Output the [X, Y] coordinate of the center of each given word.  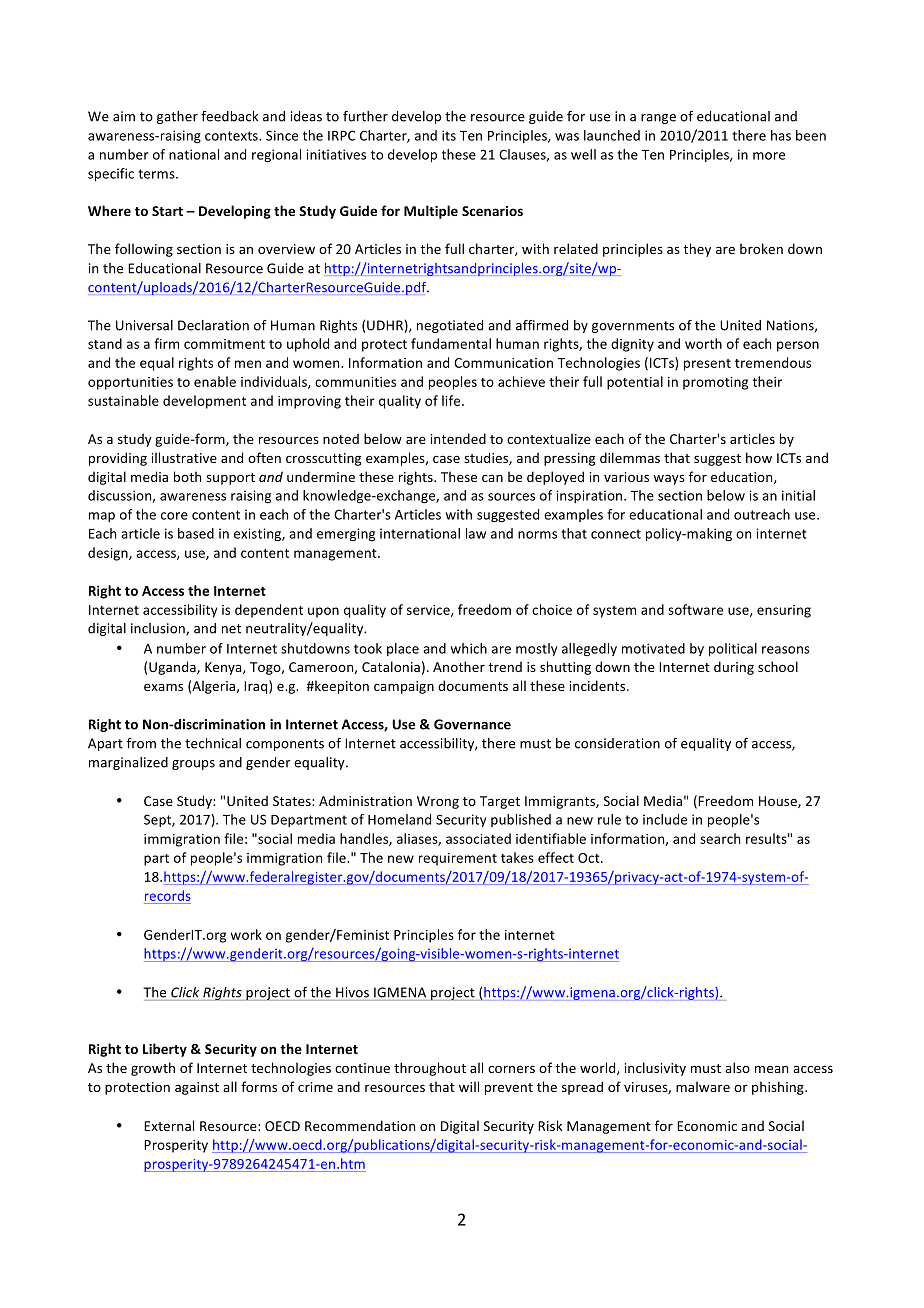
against [197, 1088]
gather [177, 117]
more [769, 156]
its [449, 135]
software [695, 609]
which [469, 648]
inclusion [159, 629]
